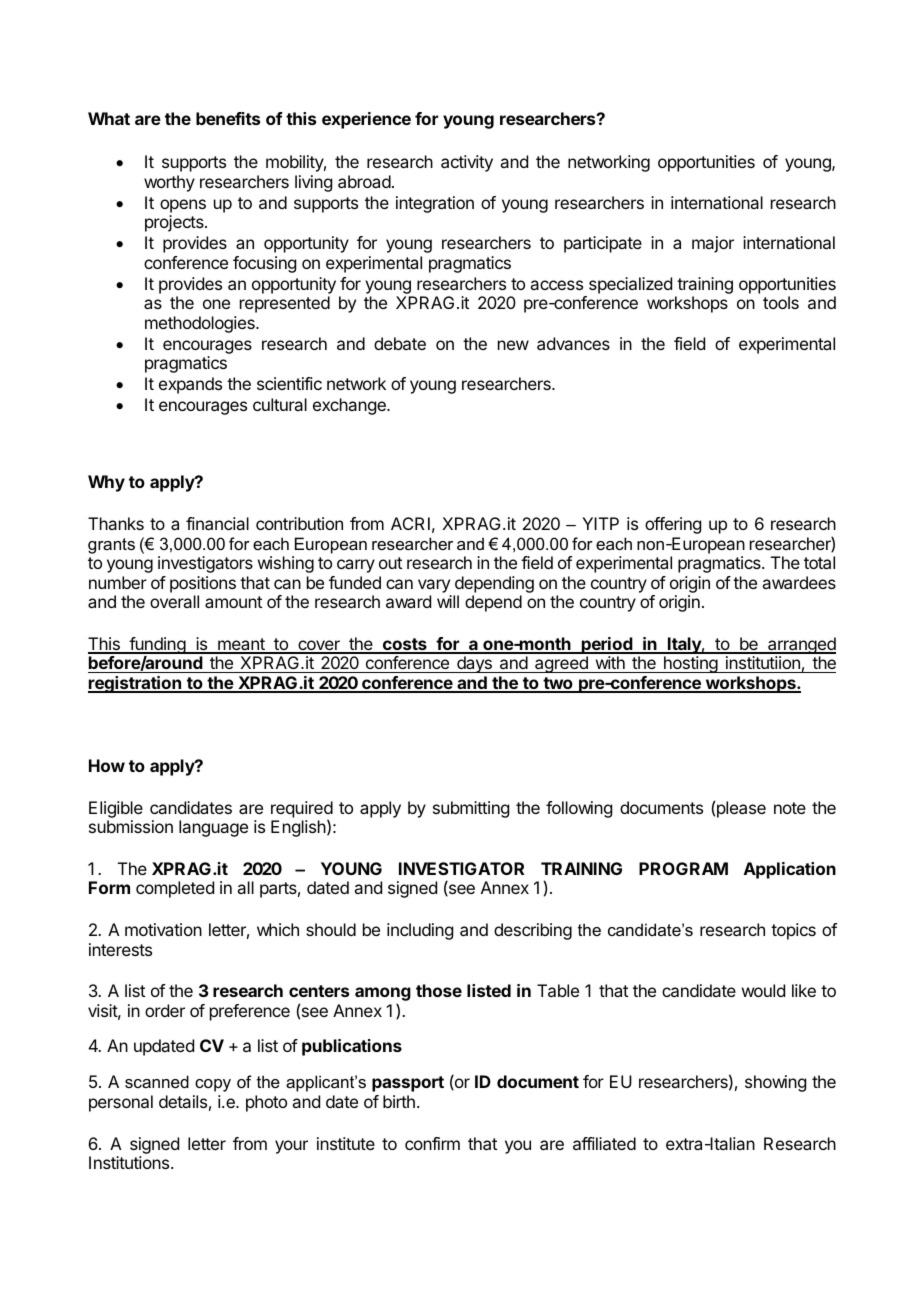 The width and height of the screenshot is (924, 1309). I want to click on activity, so click(467, 163).
